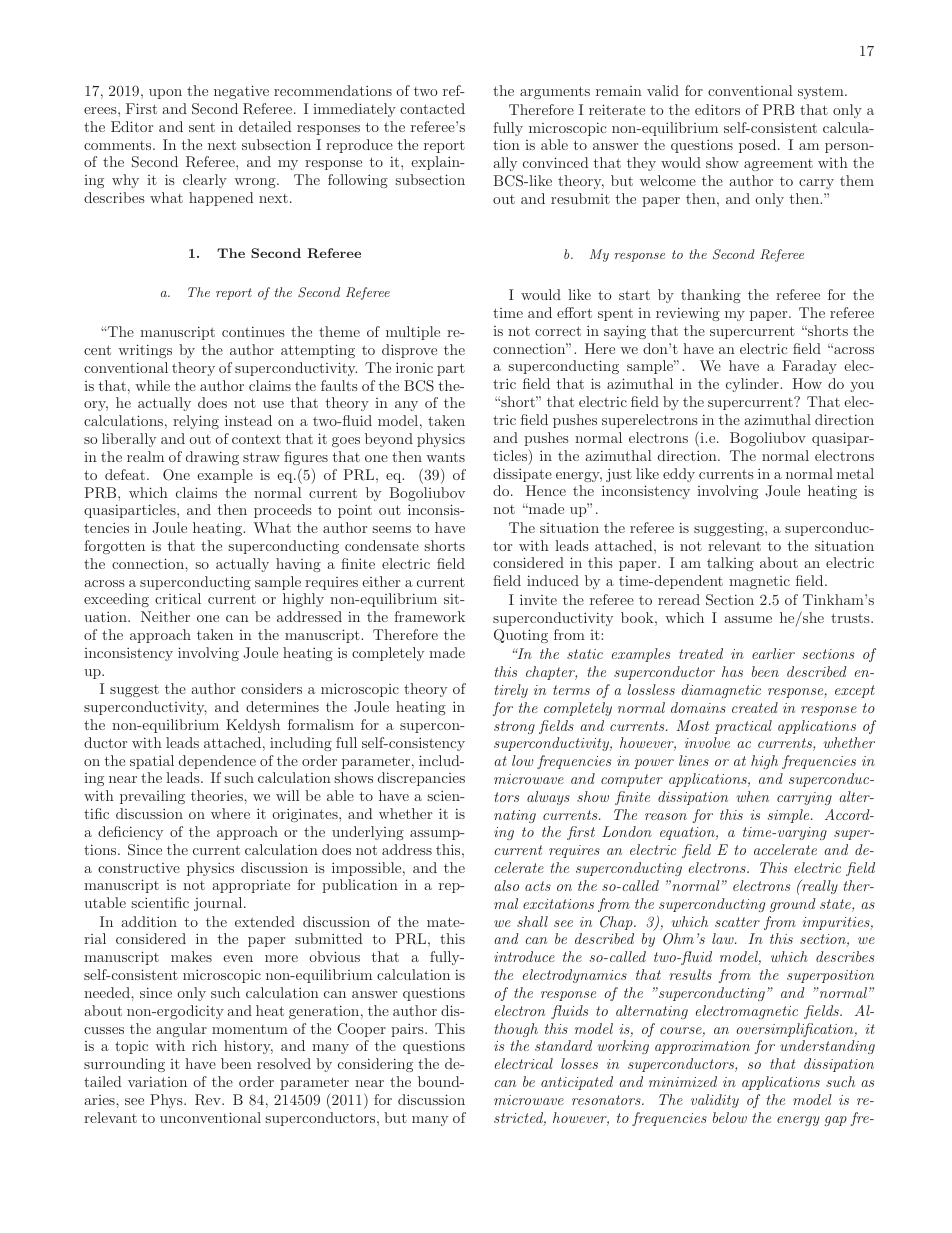 This screenshot has height=1233, width=952. I want to click on rich, so click(204, 1045).
